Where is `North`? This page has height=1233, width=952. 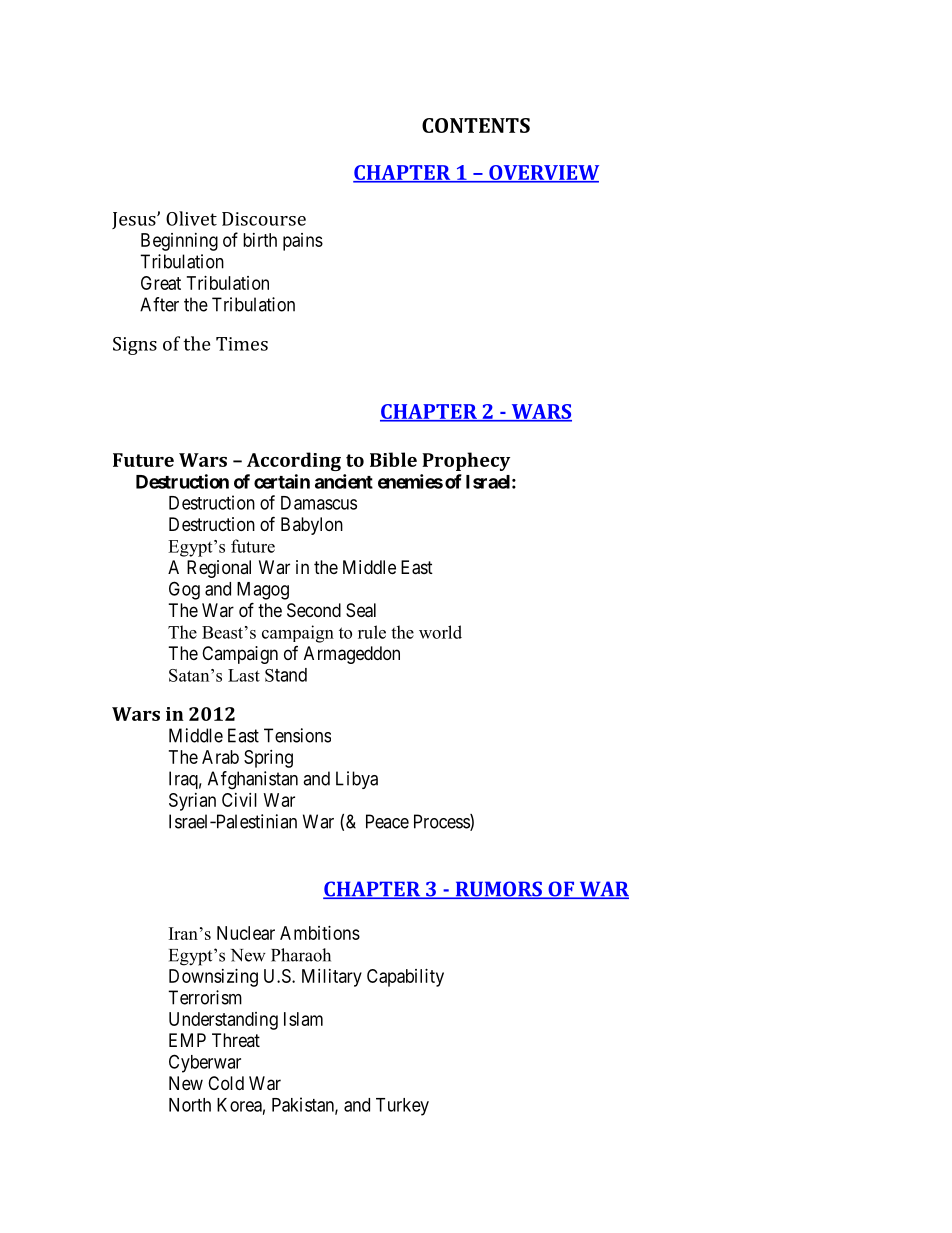
North is located at coordinates (190, 1105).
